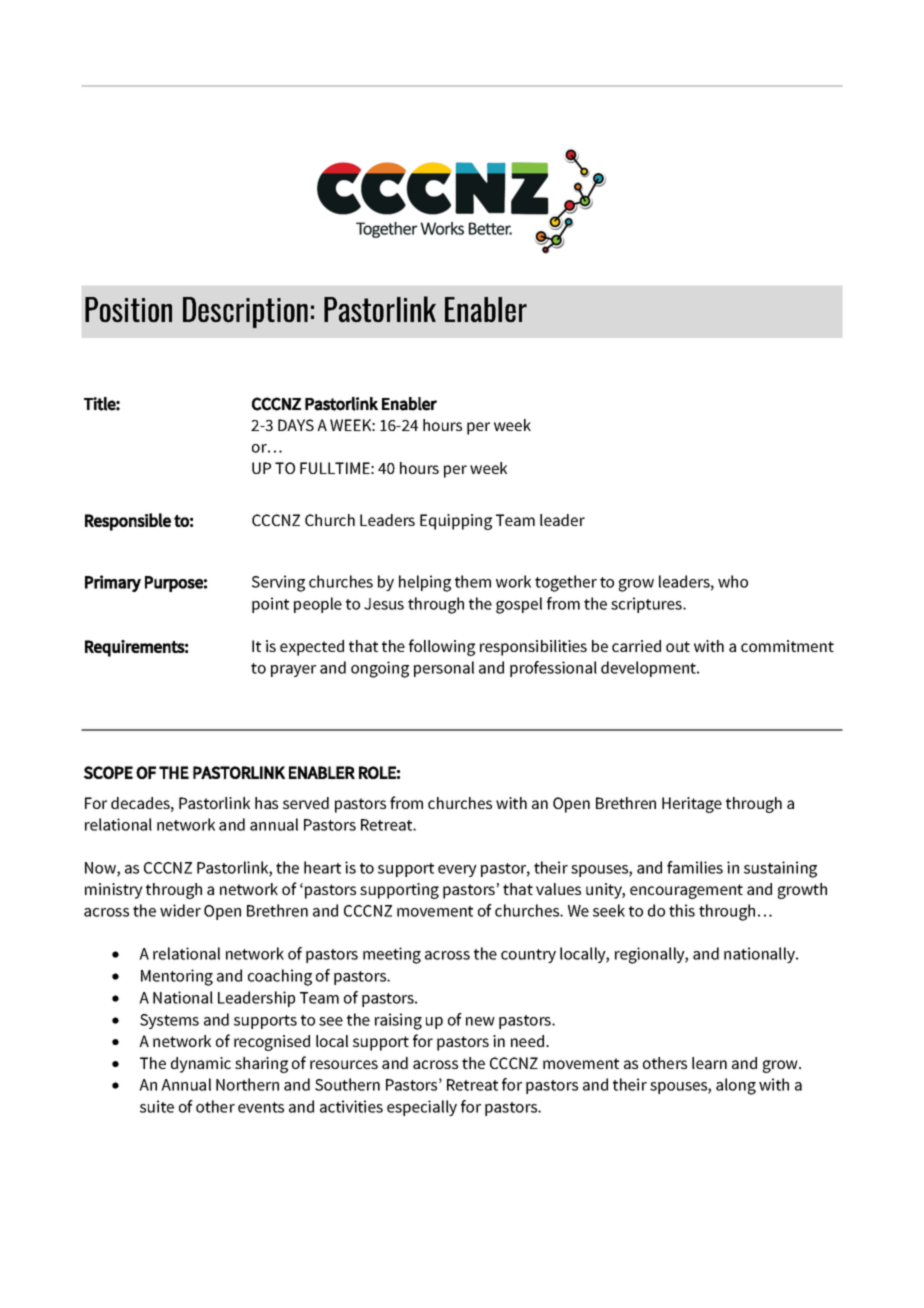 Image resolution: width=924 pixels, height=1308 pixels. I want to click on prayer, so click(293, 671).
